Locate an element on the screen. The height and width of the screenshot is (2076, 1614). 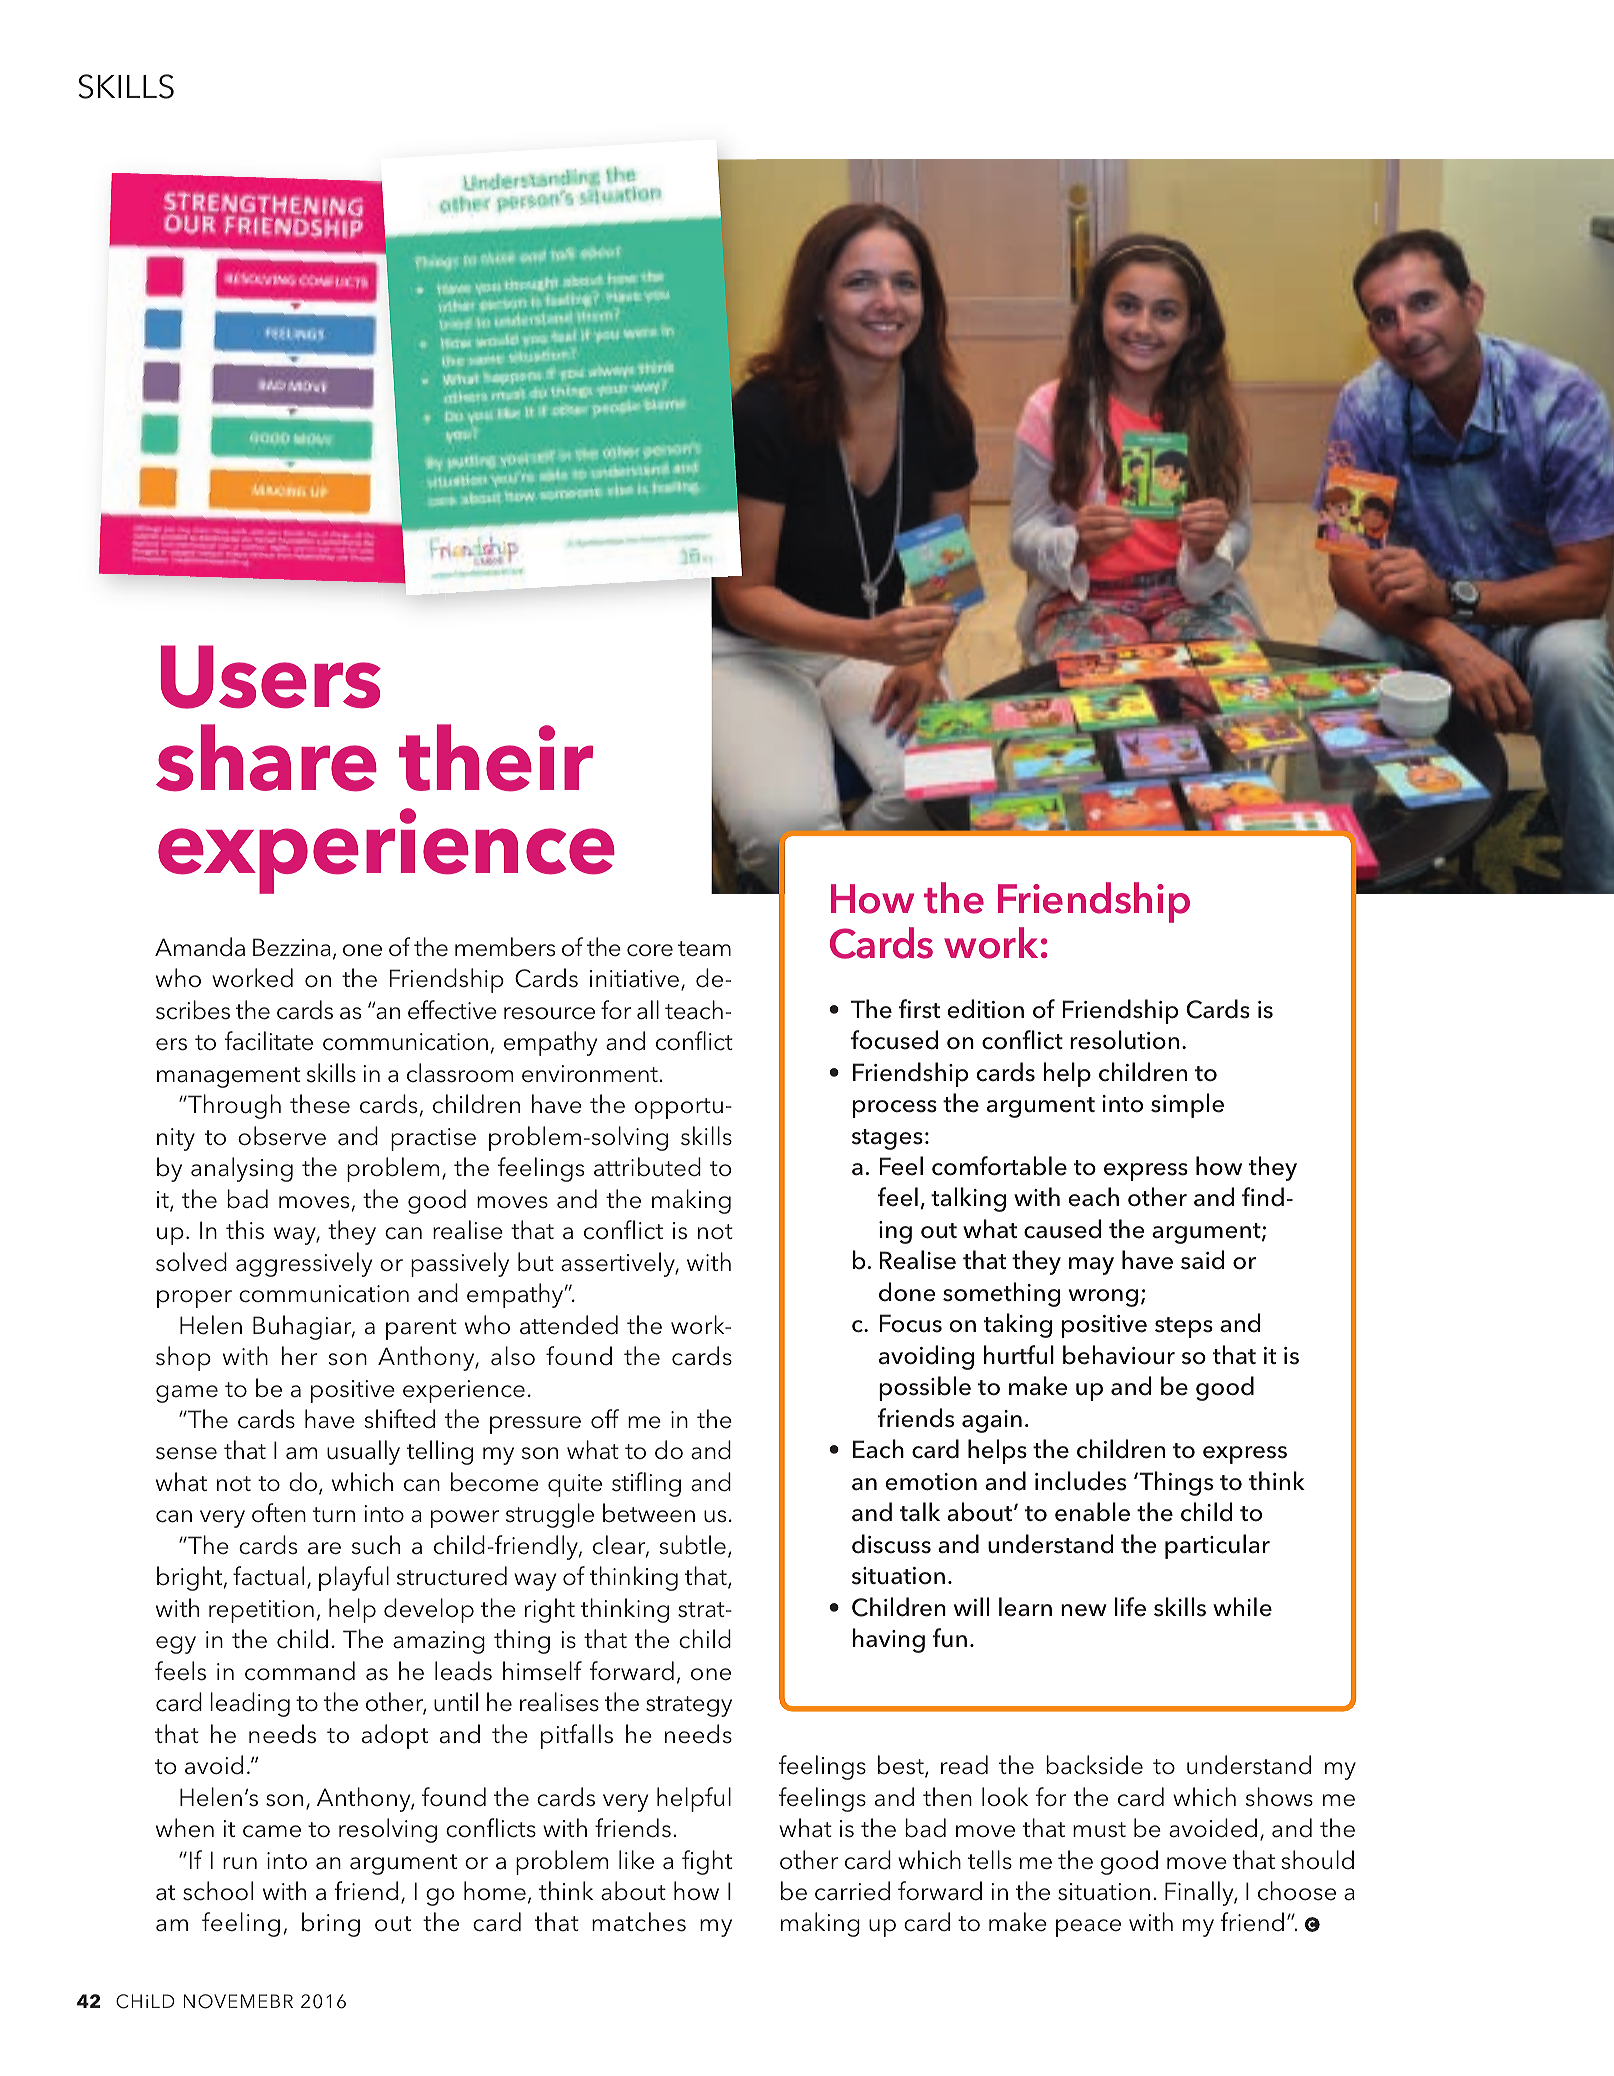
these is located at coordinates (320, 1104).
